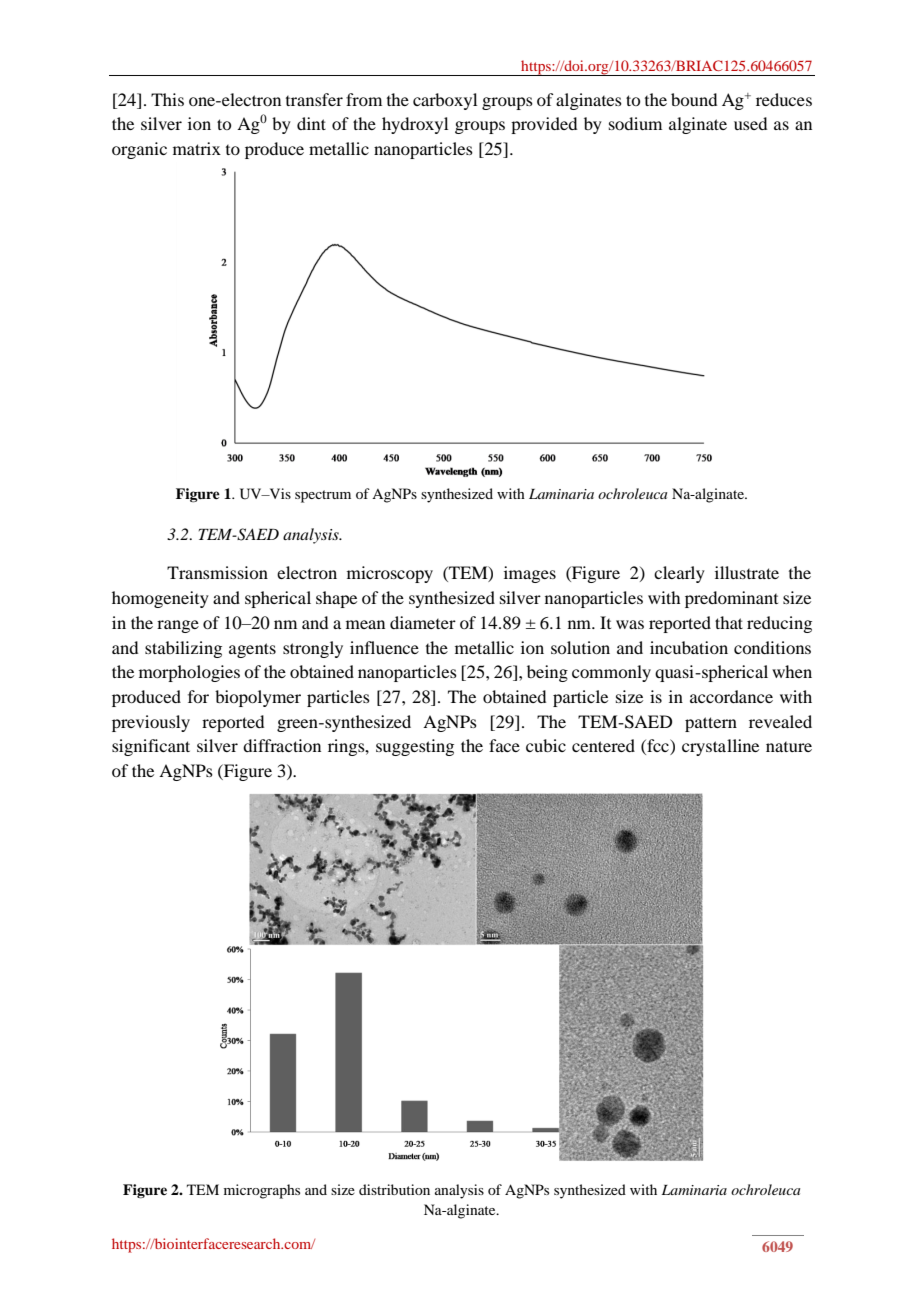 This page has width=924, height=1308. Describe the element at coordinates (323, 496) in the page. I see `spectrum` at that location.
